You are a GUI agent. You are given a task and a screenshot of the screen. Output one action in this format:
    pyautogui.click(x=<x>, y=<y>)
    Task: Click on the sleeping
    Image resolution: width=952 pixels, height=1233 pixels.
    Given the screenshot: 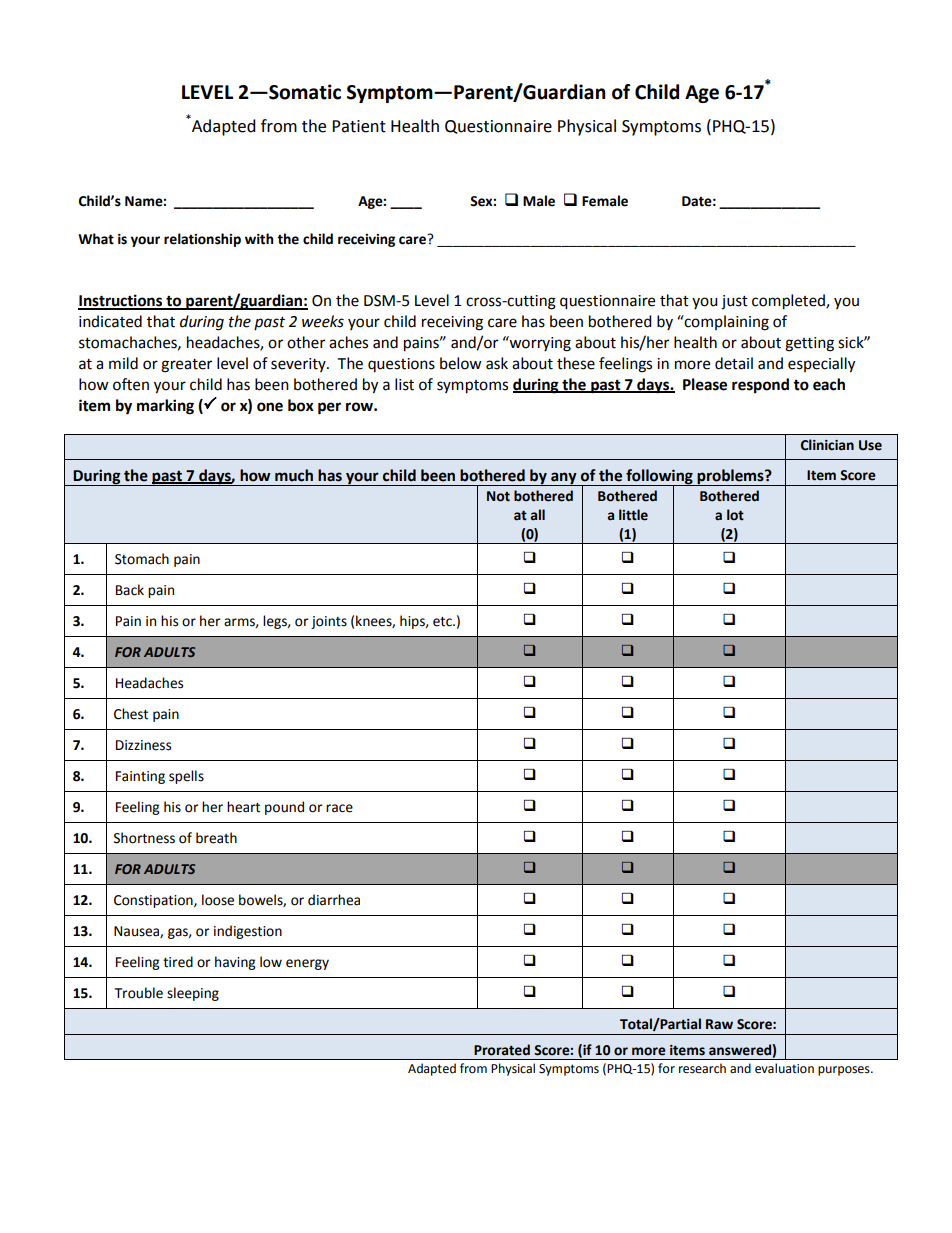 What is the action you would take?
    pyautogui.click(x=193, y=994)
